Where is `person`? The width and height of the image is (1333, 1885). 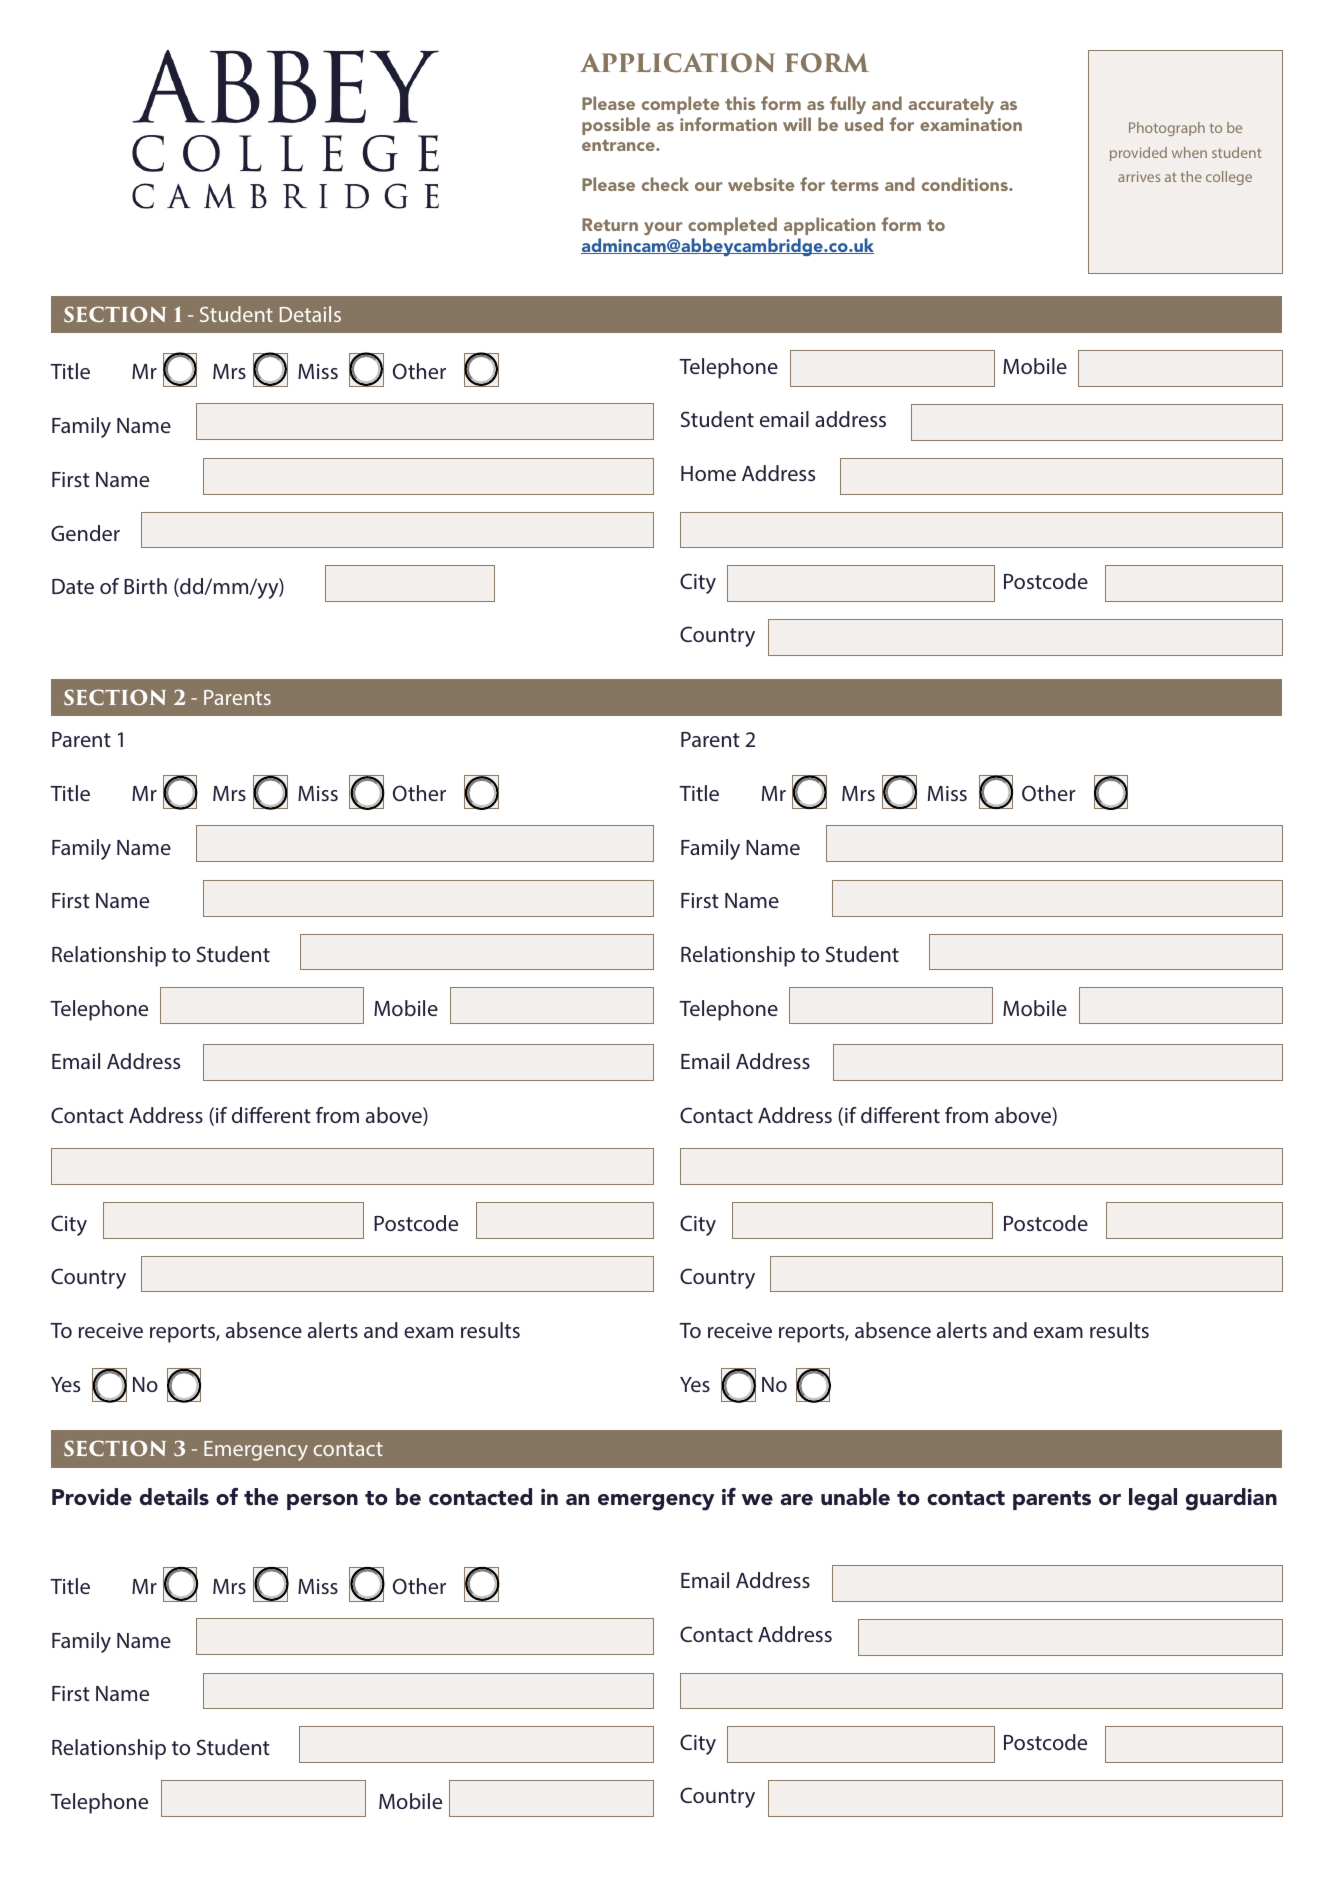 person is located at coordinates (322, 1502).
